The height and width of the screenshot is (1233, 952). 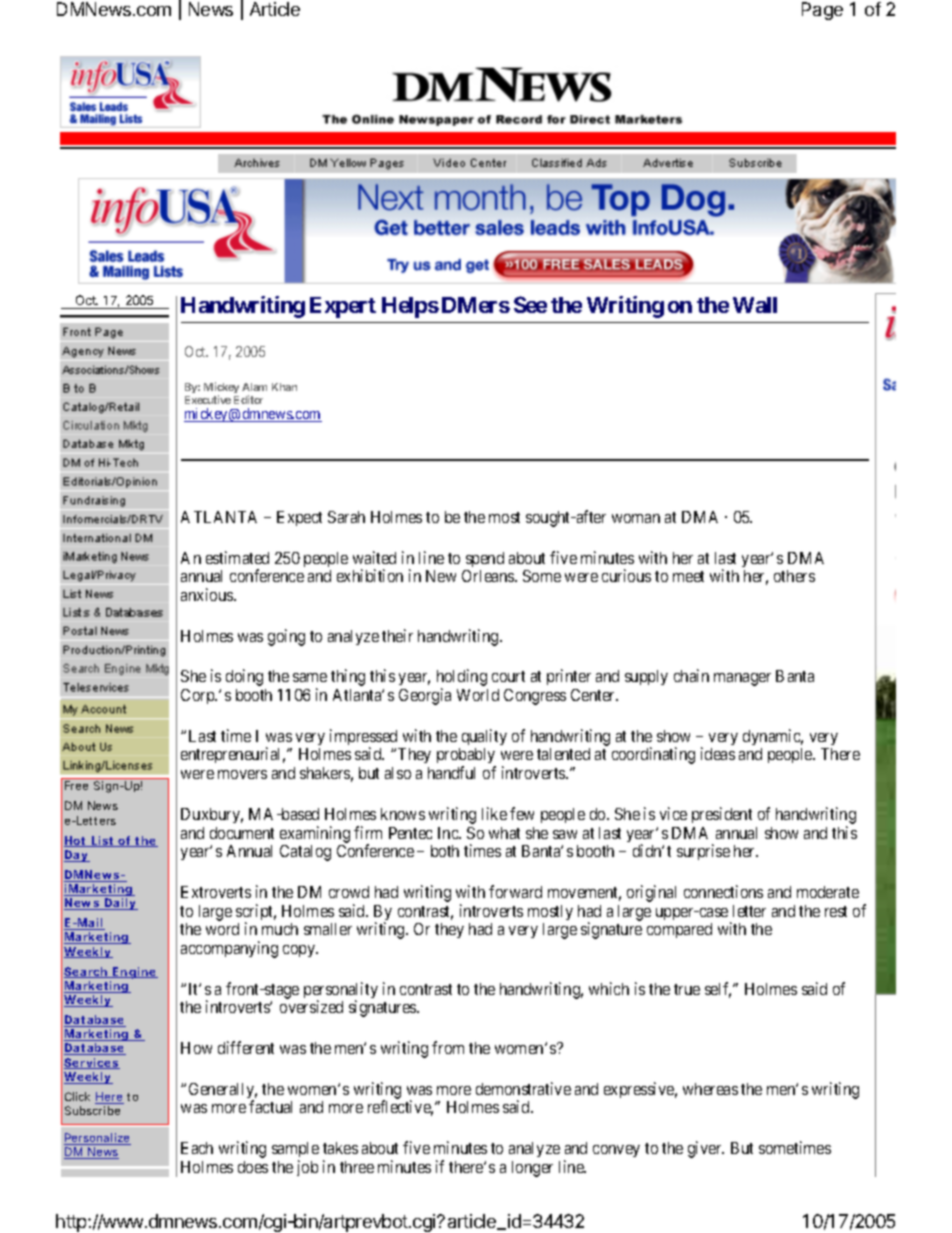 I want to click on See, so click(x=530, y=304).
